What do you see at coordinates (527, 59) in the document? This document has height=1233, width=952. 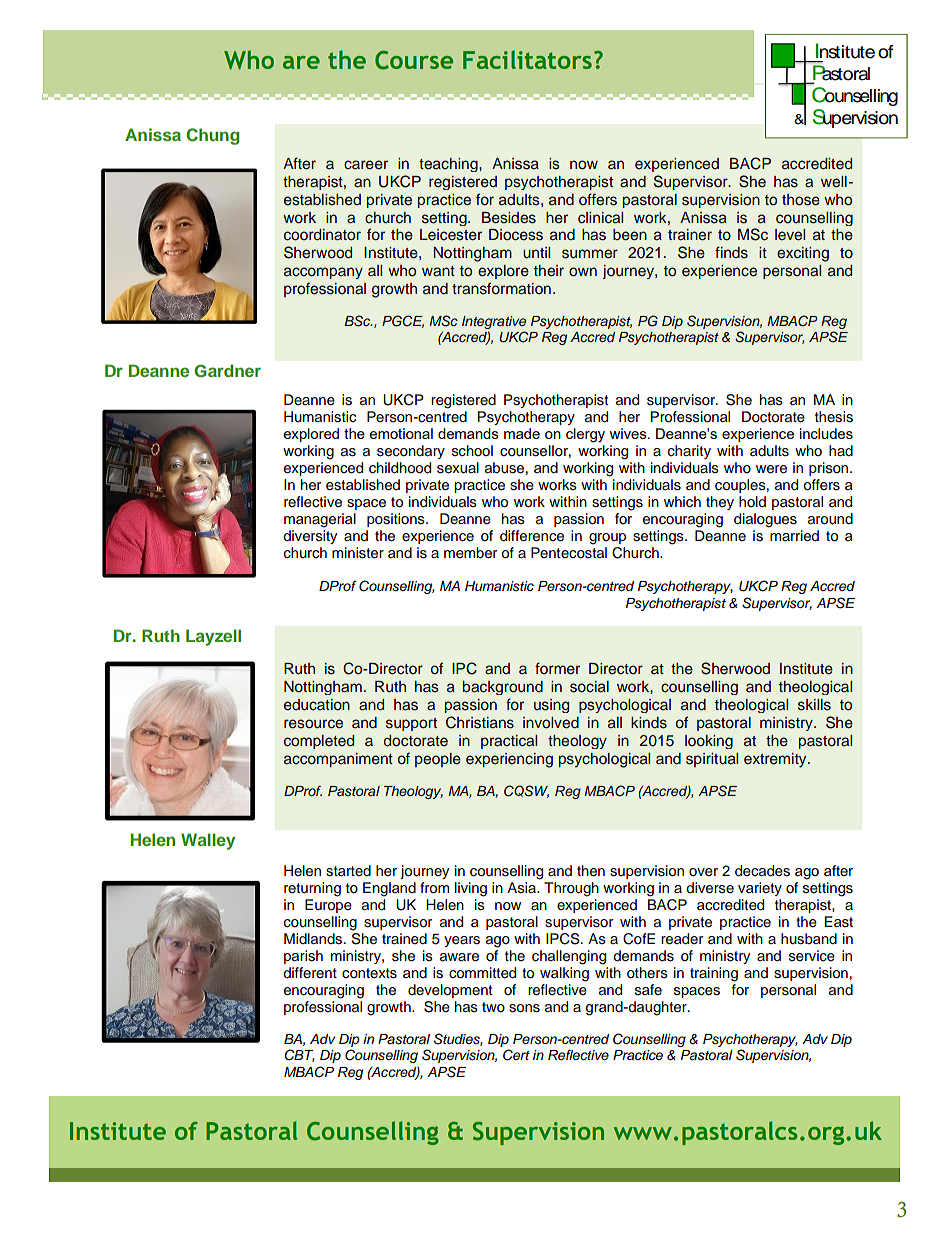 I see `Facilitators` at bounding box center [527, 59].
